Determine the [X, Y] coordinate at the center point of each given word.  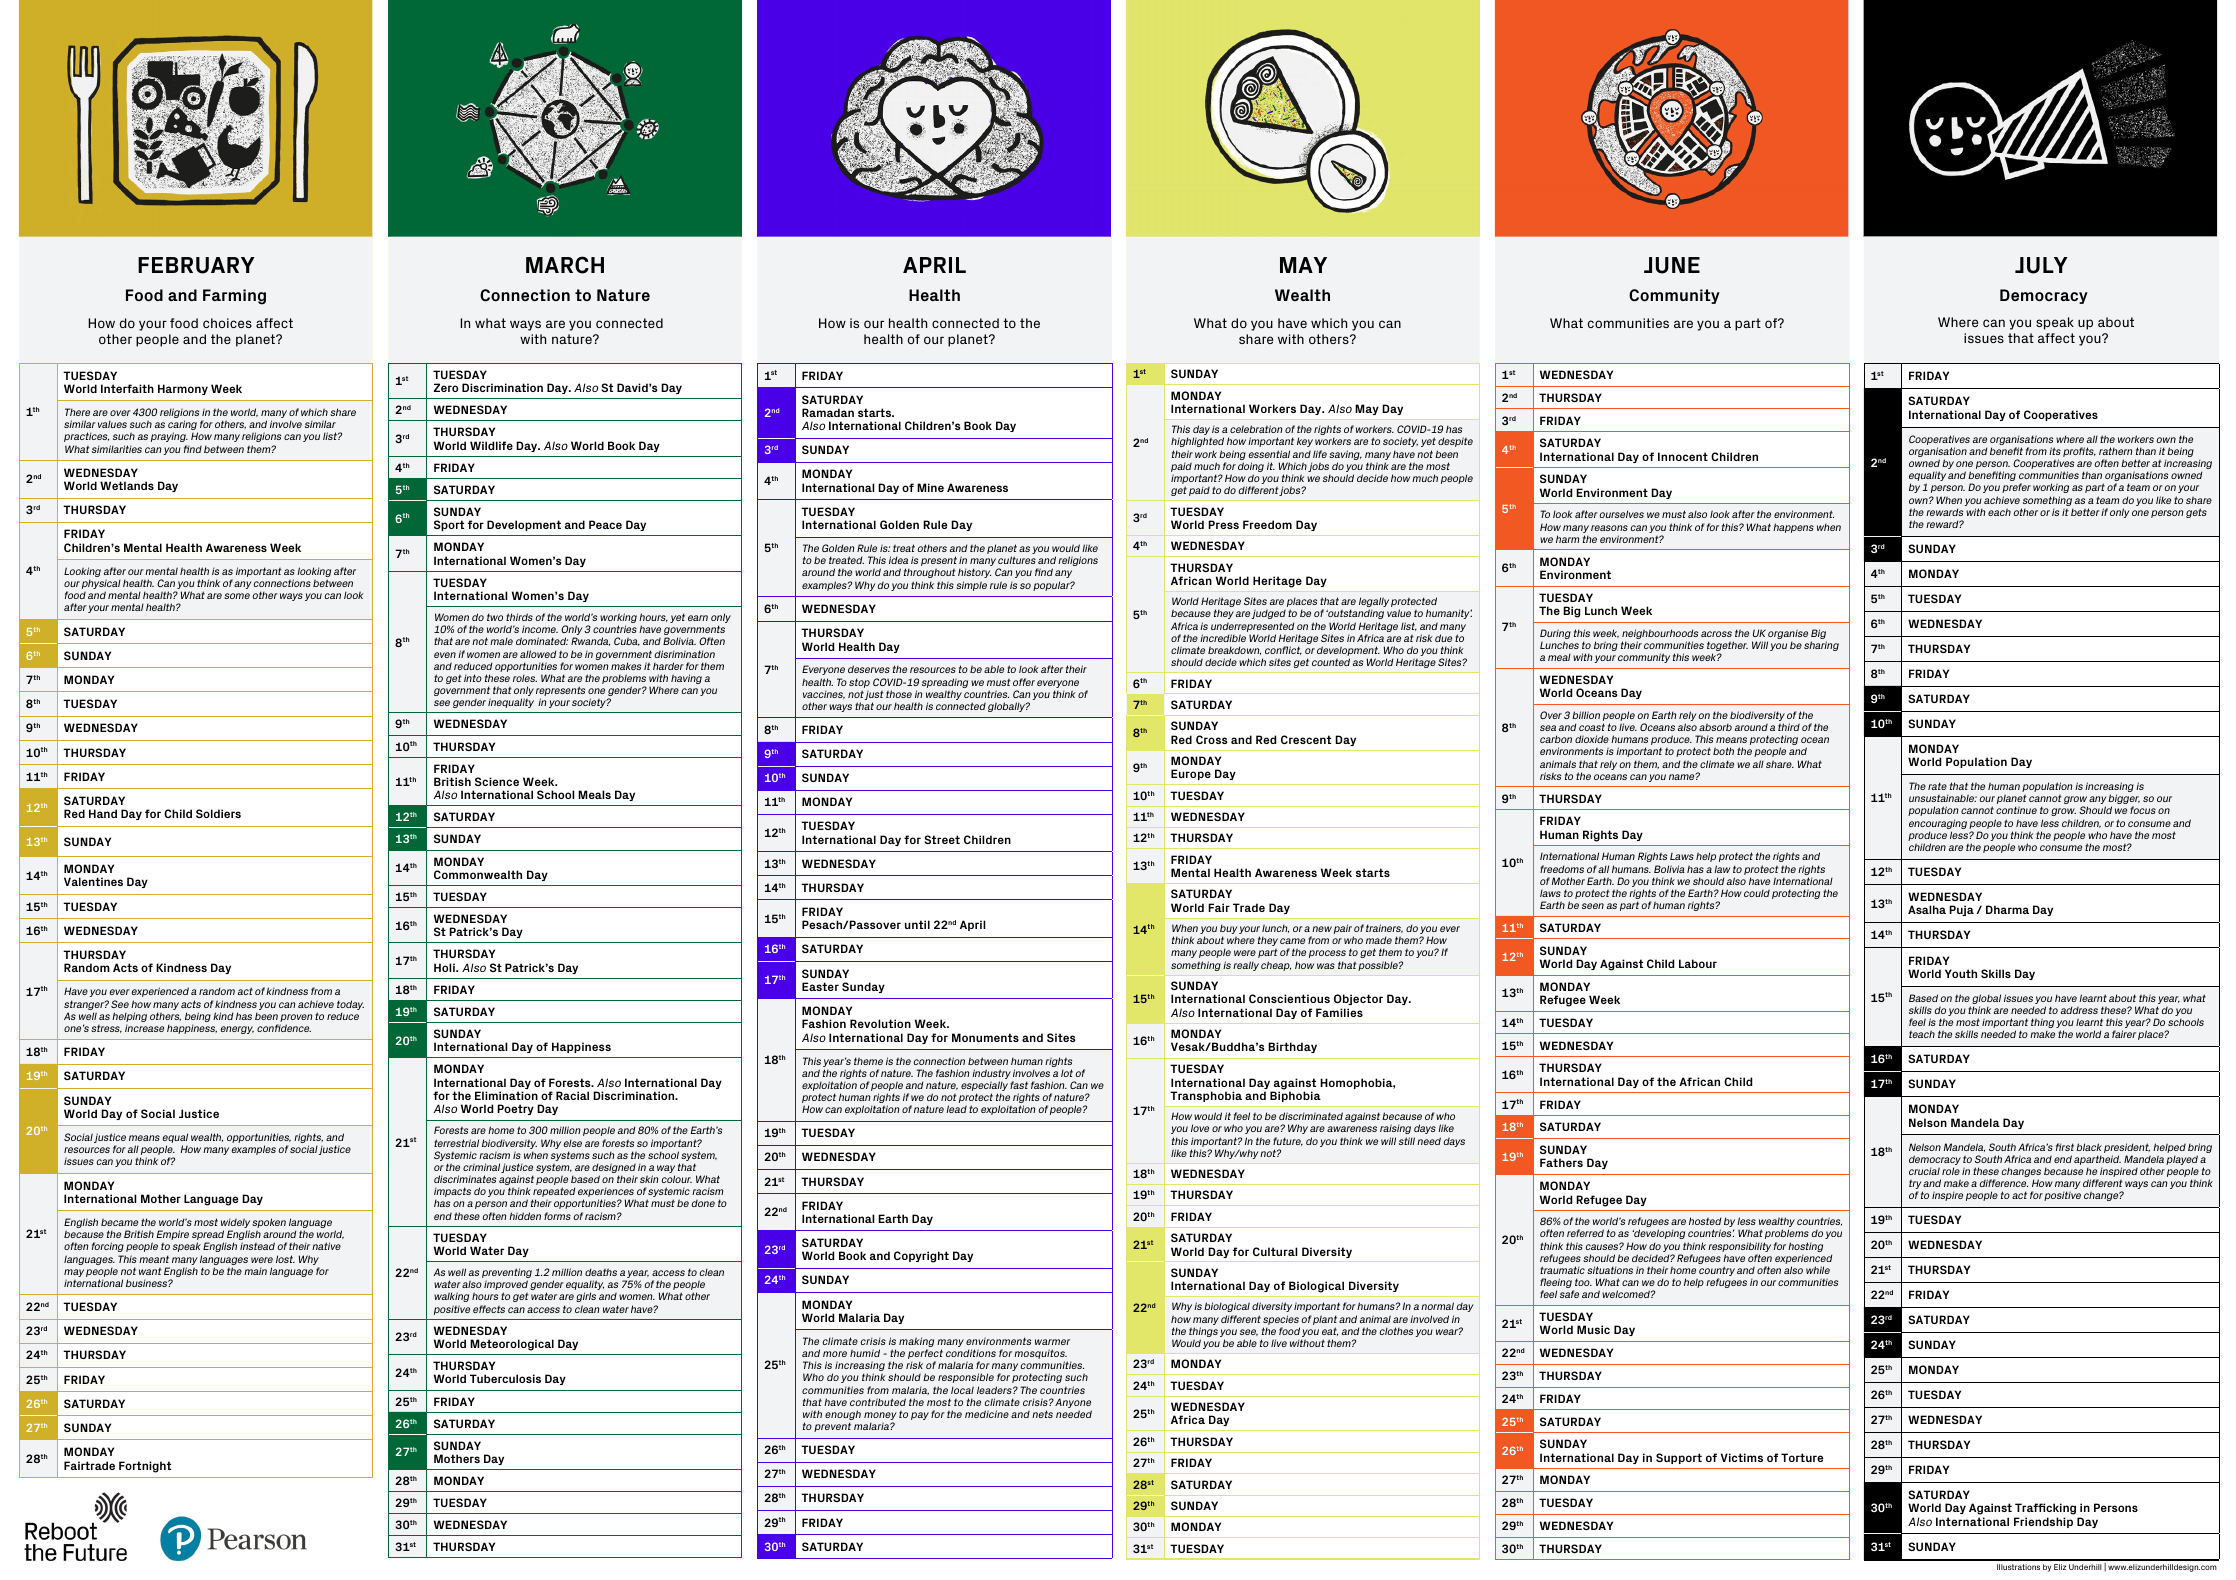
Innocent [1683, 456]
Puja [1961, 910]
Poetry [515, 1109]
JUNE [1672, 265]
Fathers [1561, 1162]
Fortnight [145, 1467]
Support [1679, 1458]
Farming [234, 297]
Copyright [921, 1257]
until [917, 924]
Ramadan [828, 412]
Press [1223, 524]
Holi [445, 967]
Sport [449, 525]
